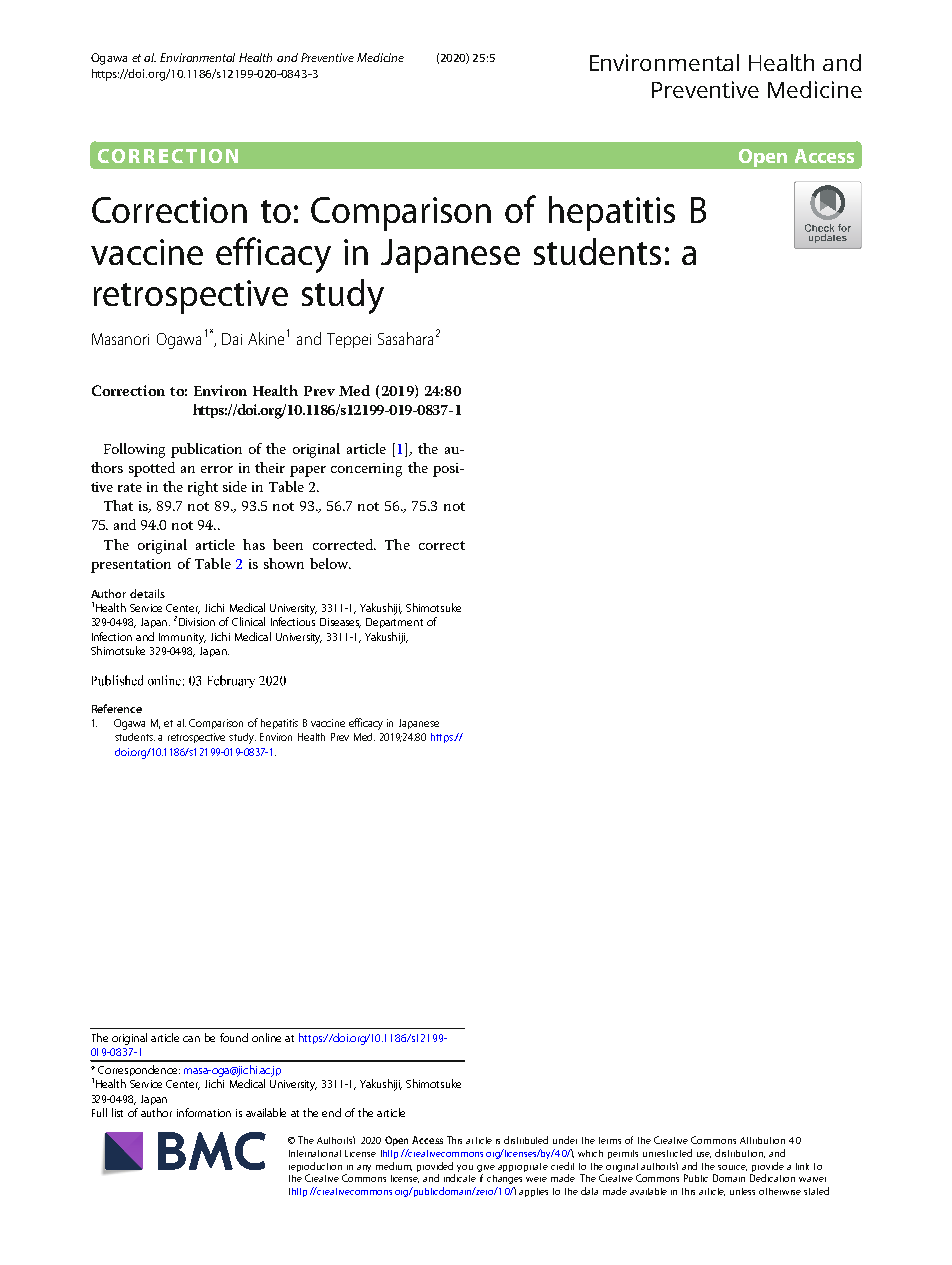 This page has width=952, height=1265. What do you see at coordinates (147, 593) in the page?
I see `details` at bounding box center [147, 593].
